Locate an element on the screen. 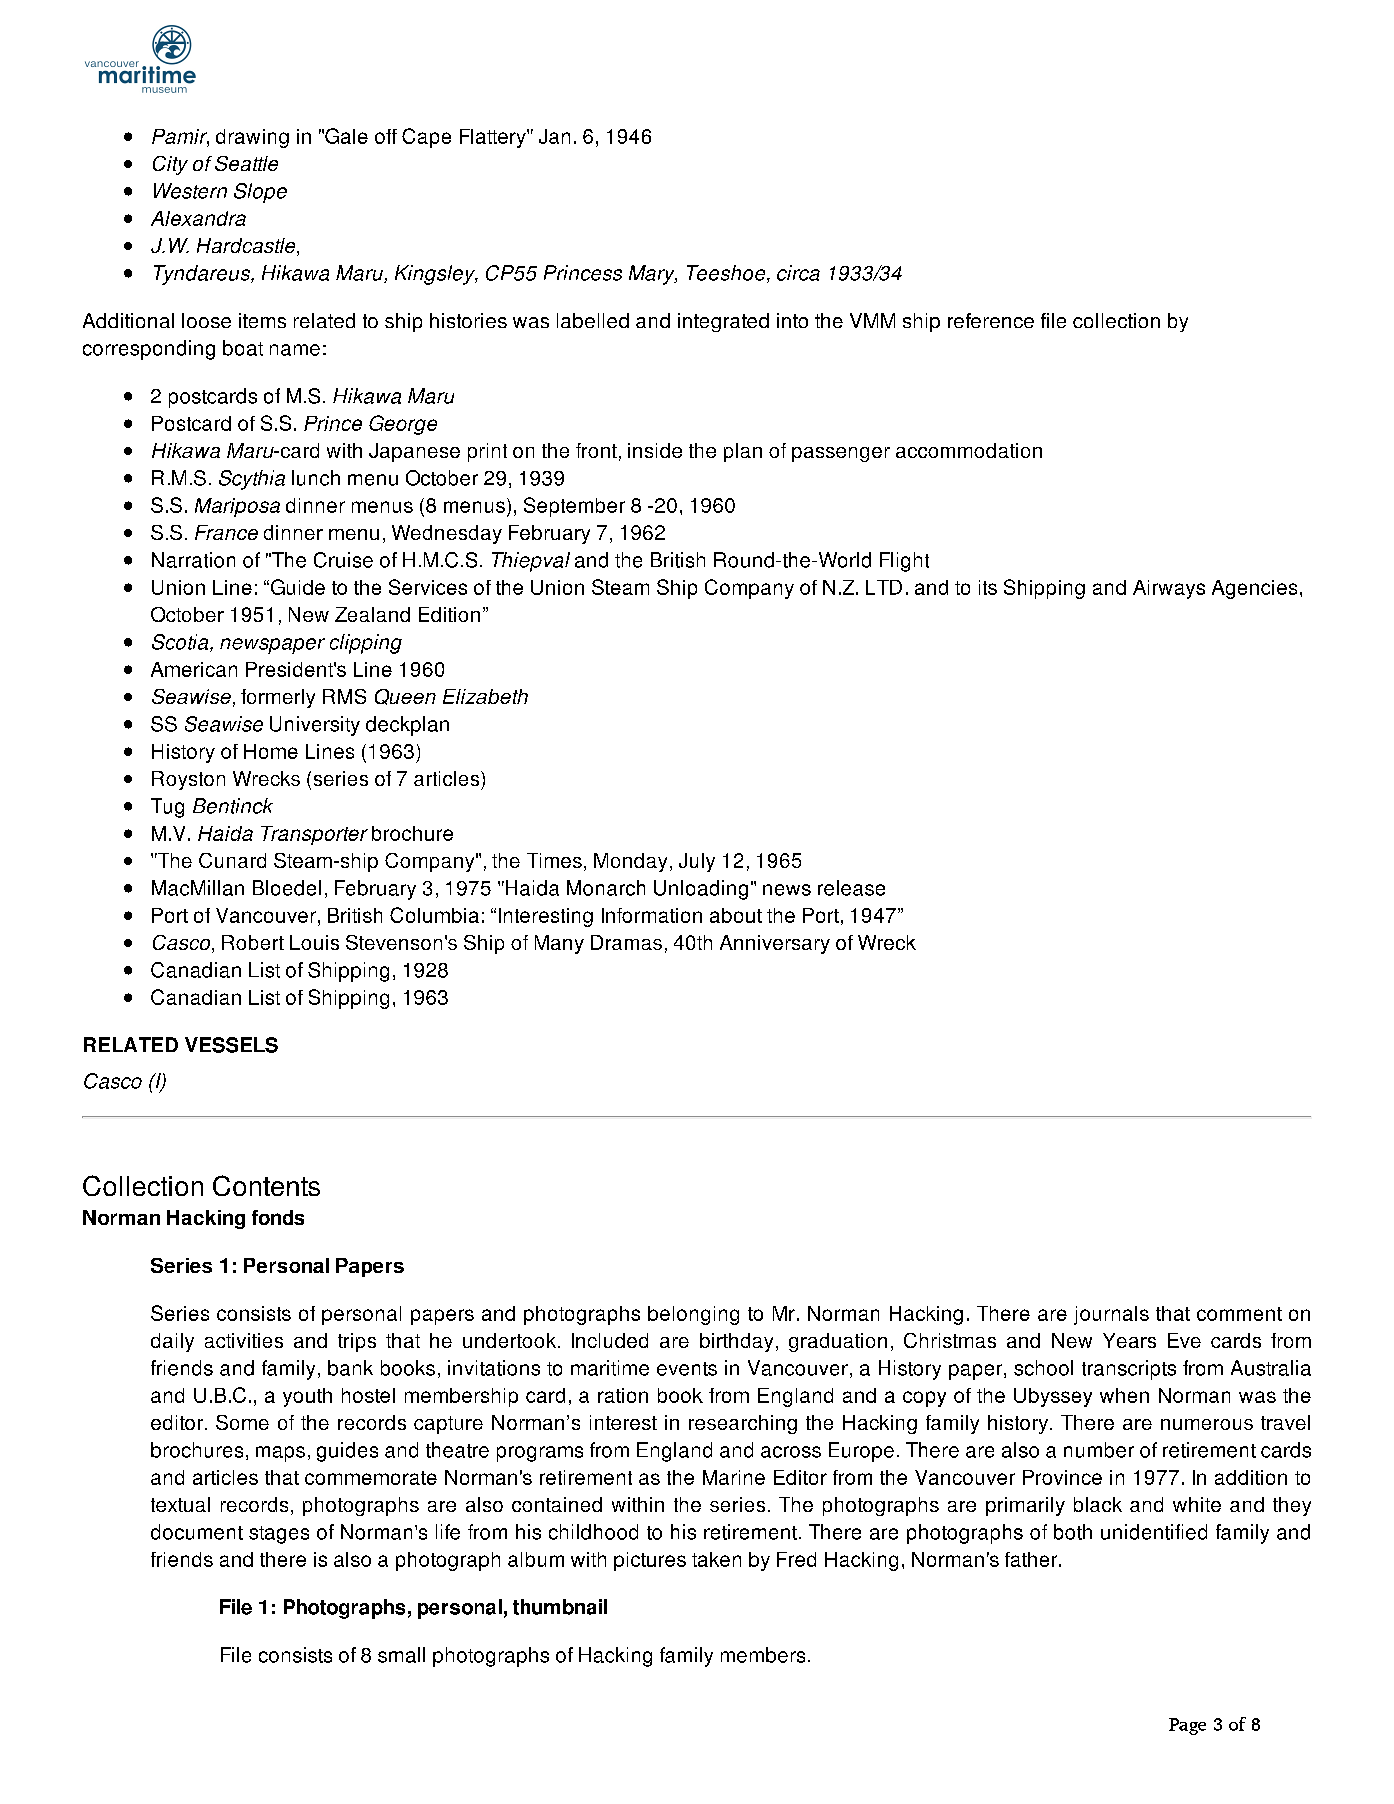 The image size is (1394, 1804). reference is located at coordinates (991, 320).
